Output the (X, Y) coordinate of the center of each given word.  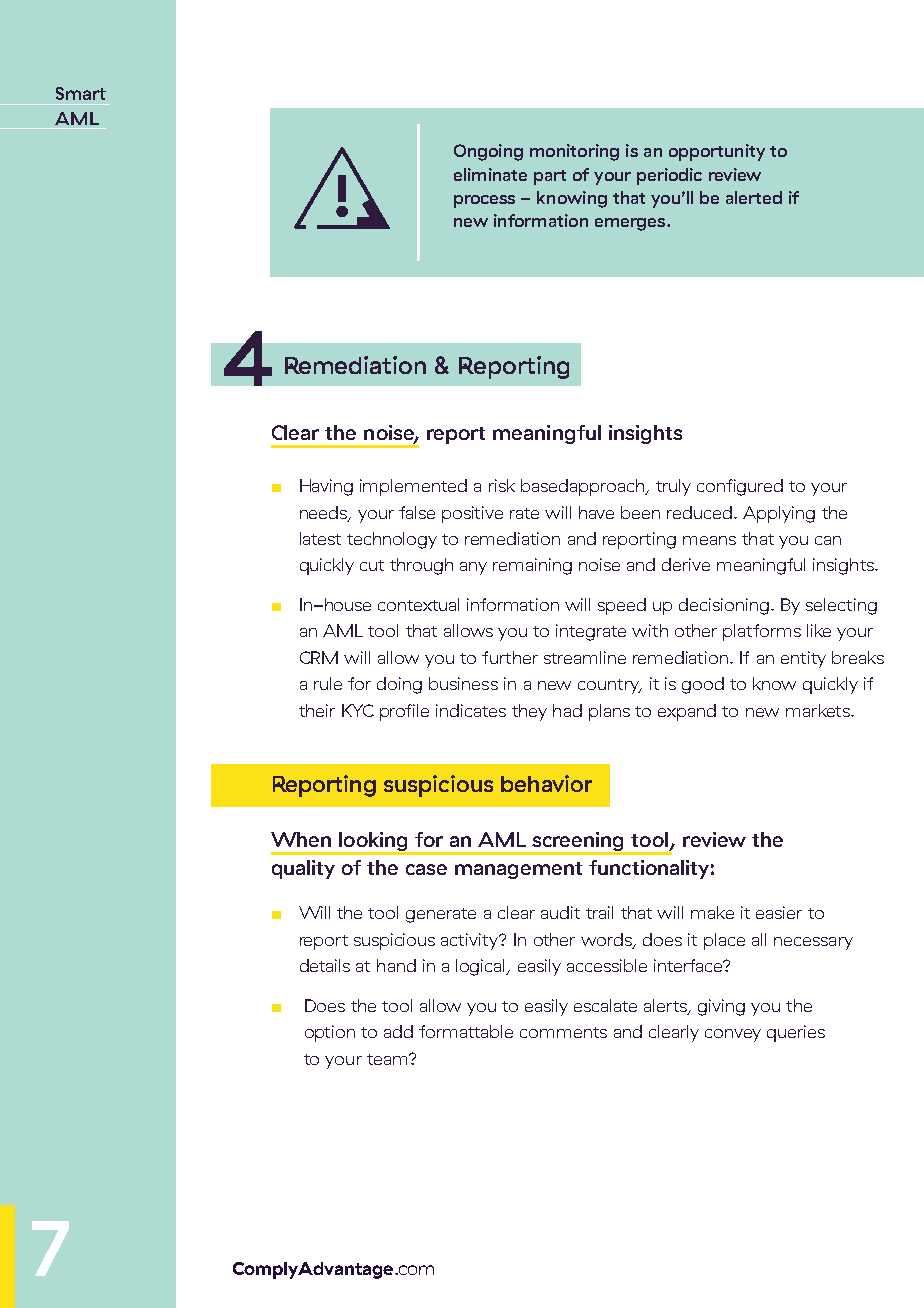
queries (796, 1033)
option (330, 1033)
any (473, 568)
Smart (81, 93)
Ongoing (488, 152)
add (398, 1031)
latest (320, 538)
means (709, 540)
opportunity (717, 152)
